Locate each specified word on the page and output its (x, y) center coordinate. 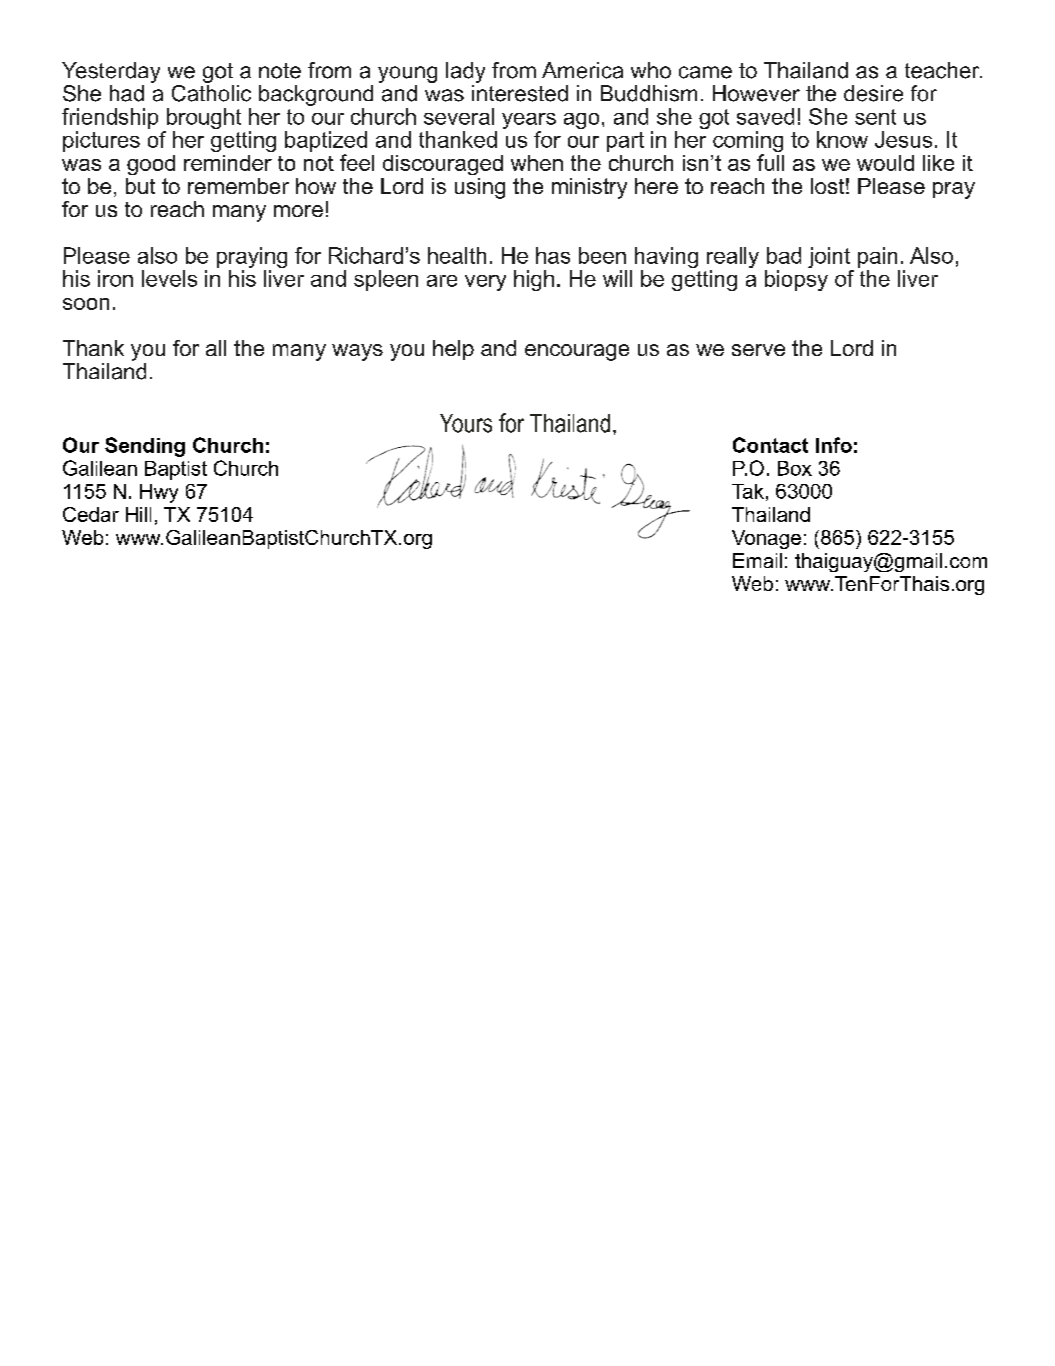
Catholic (211, 92)
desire (873, 93)
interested (520, 93)
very (485, 283)
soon (86, 304)
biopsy (796, 280)
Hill (138, 514)
